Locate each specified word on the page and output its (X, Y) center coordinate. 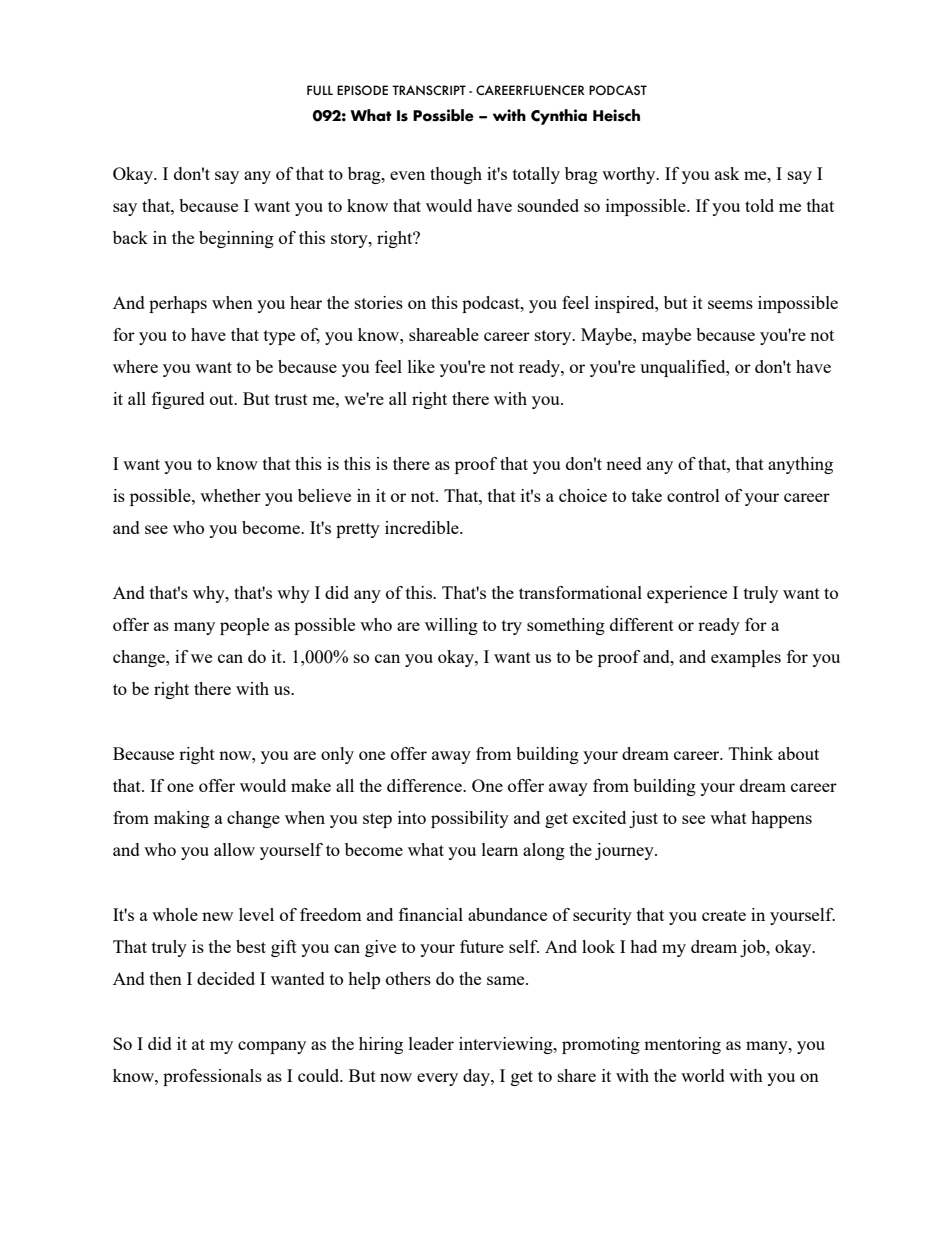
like (421, 366)
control (693, 495)
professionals (212, 1077)
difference (426, 785)
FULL (320, 90)
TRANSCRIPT (429, 90)
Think (751, 753)
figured (178, 400)
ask (727, 173)
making (182, 819)
